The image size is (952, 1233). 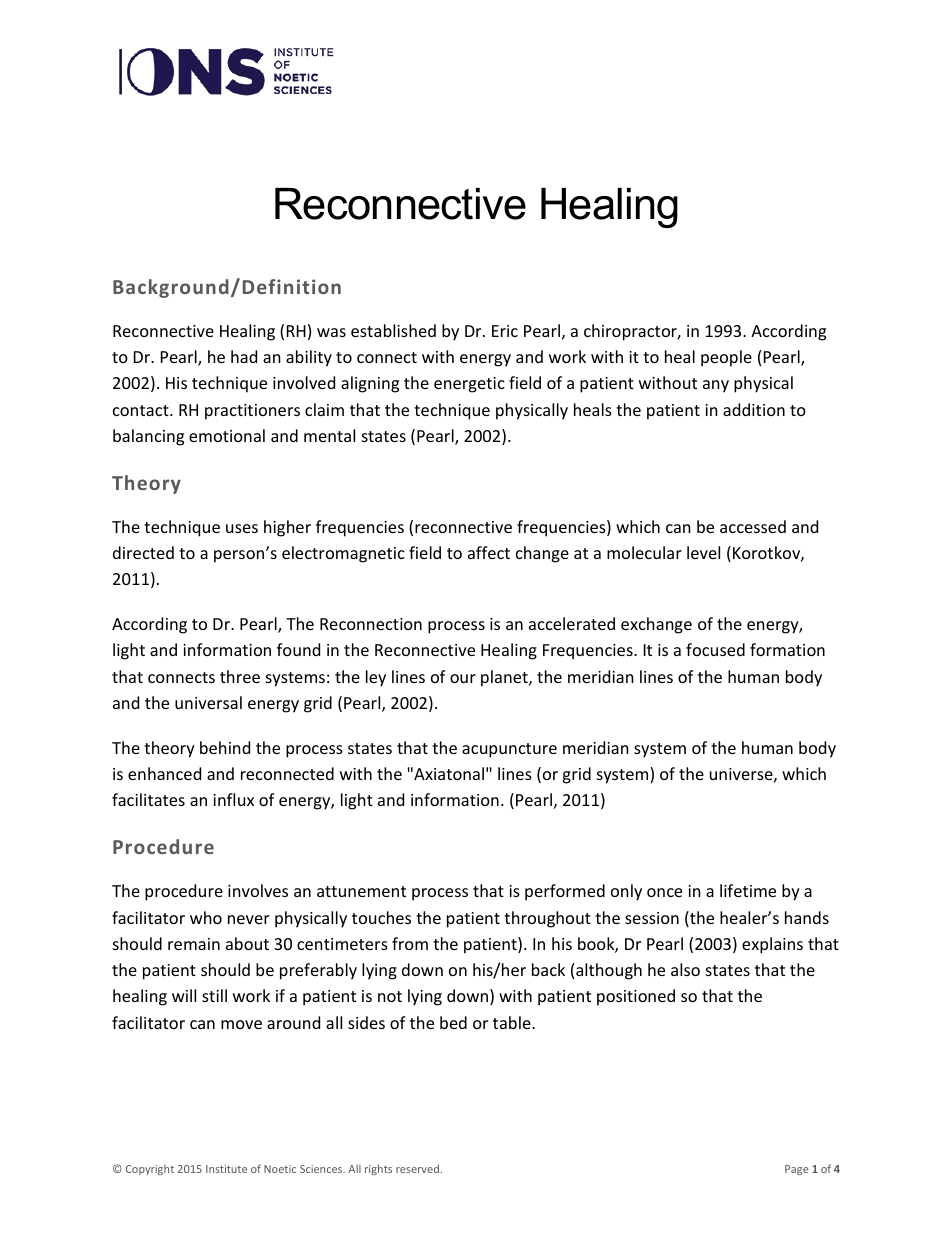 What do you see at coordinates (715, 649) in the document?
I see `focused` at bounding box center [715, 649].
